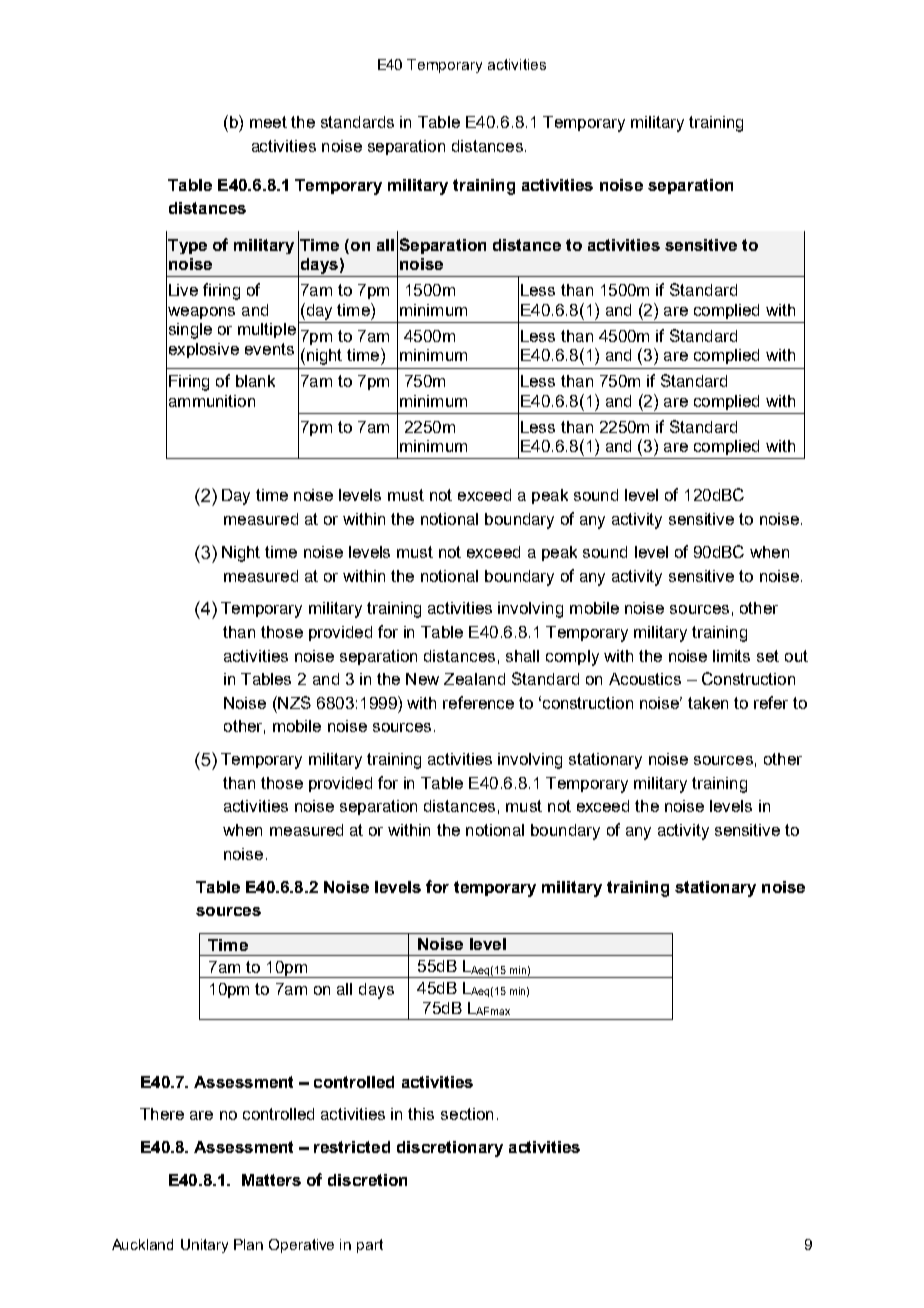 This document has width=924, height=1308. What do you see at coordinates (370, 1246) in the document?
I see `part` at bounding box center [370, 1246].
